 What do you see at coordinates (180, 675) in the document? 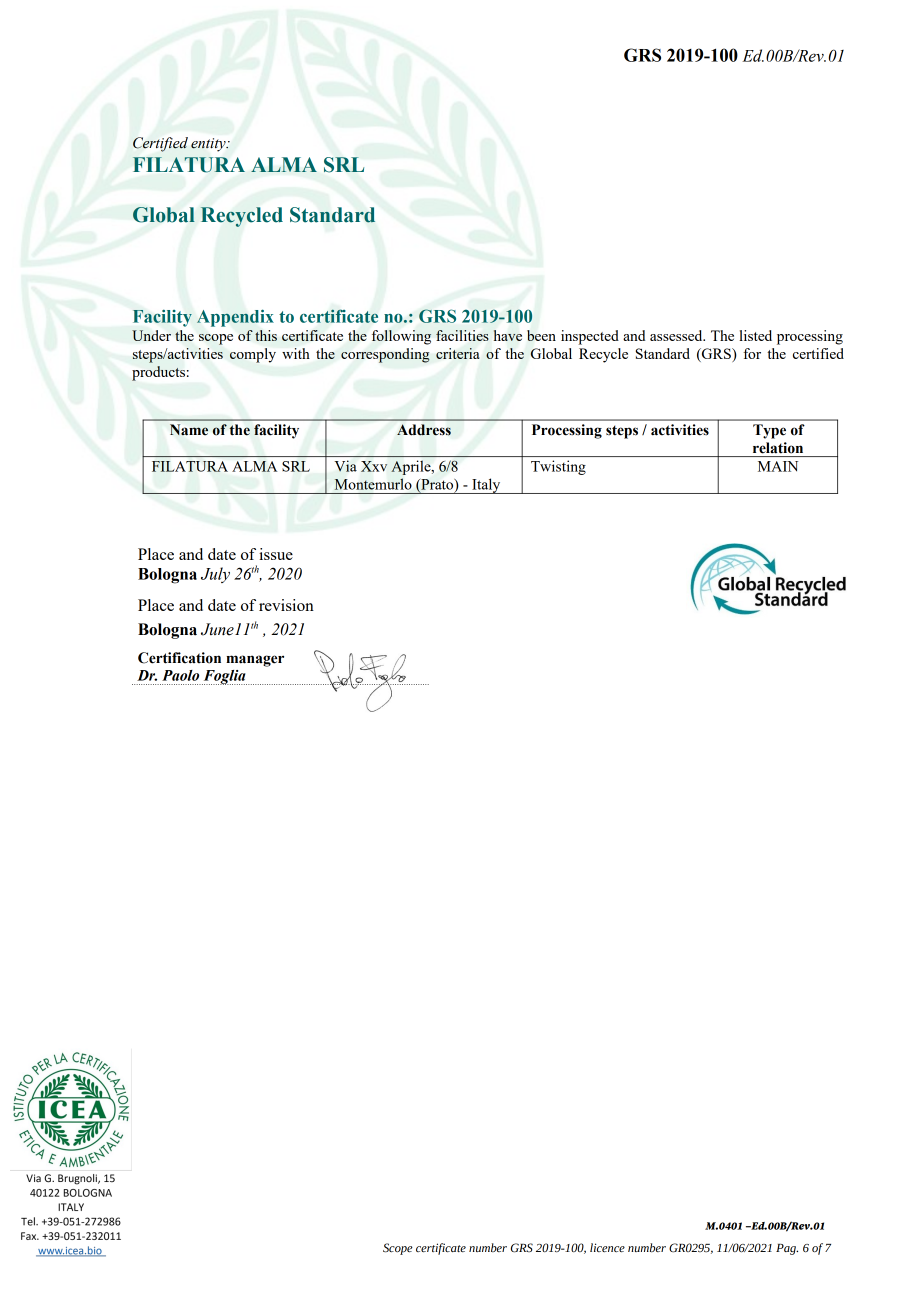
I see `Paolo` at bounding box center [180, 675].
